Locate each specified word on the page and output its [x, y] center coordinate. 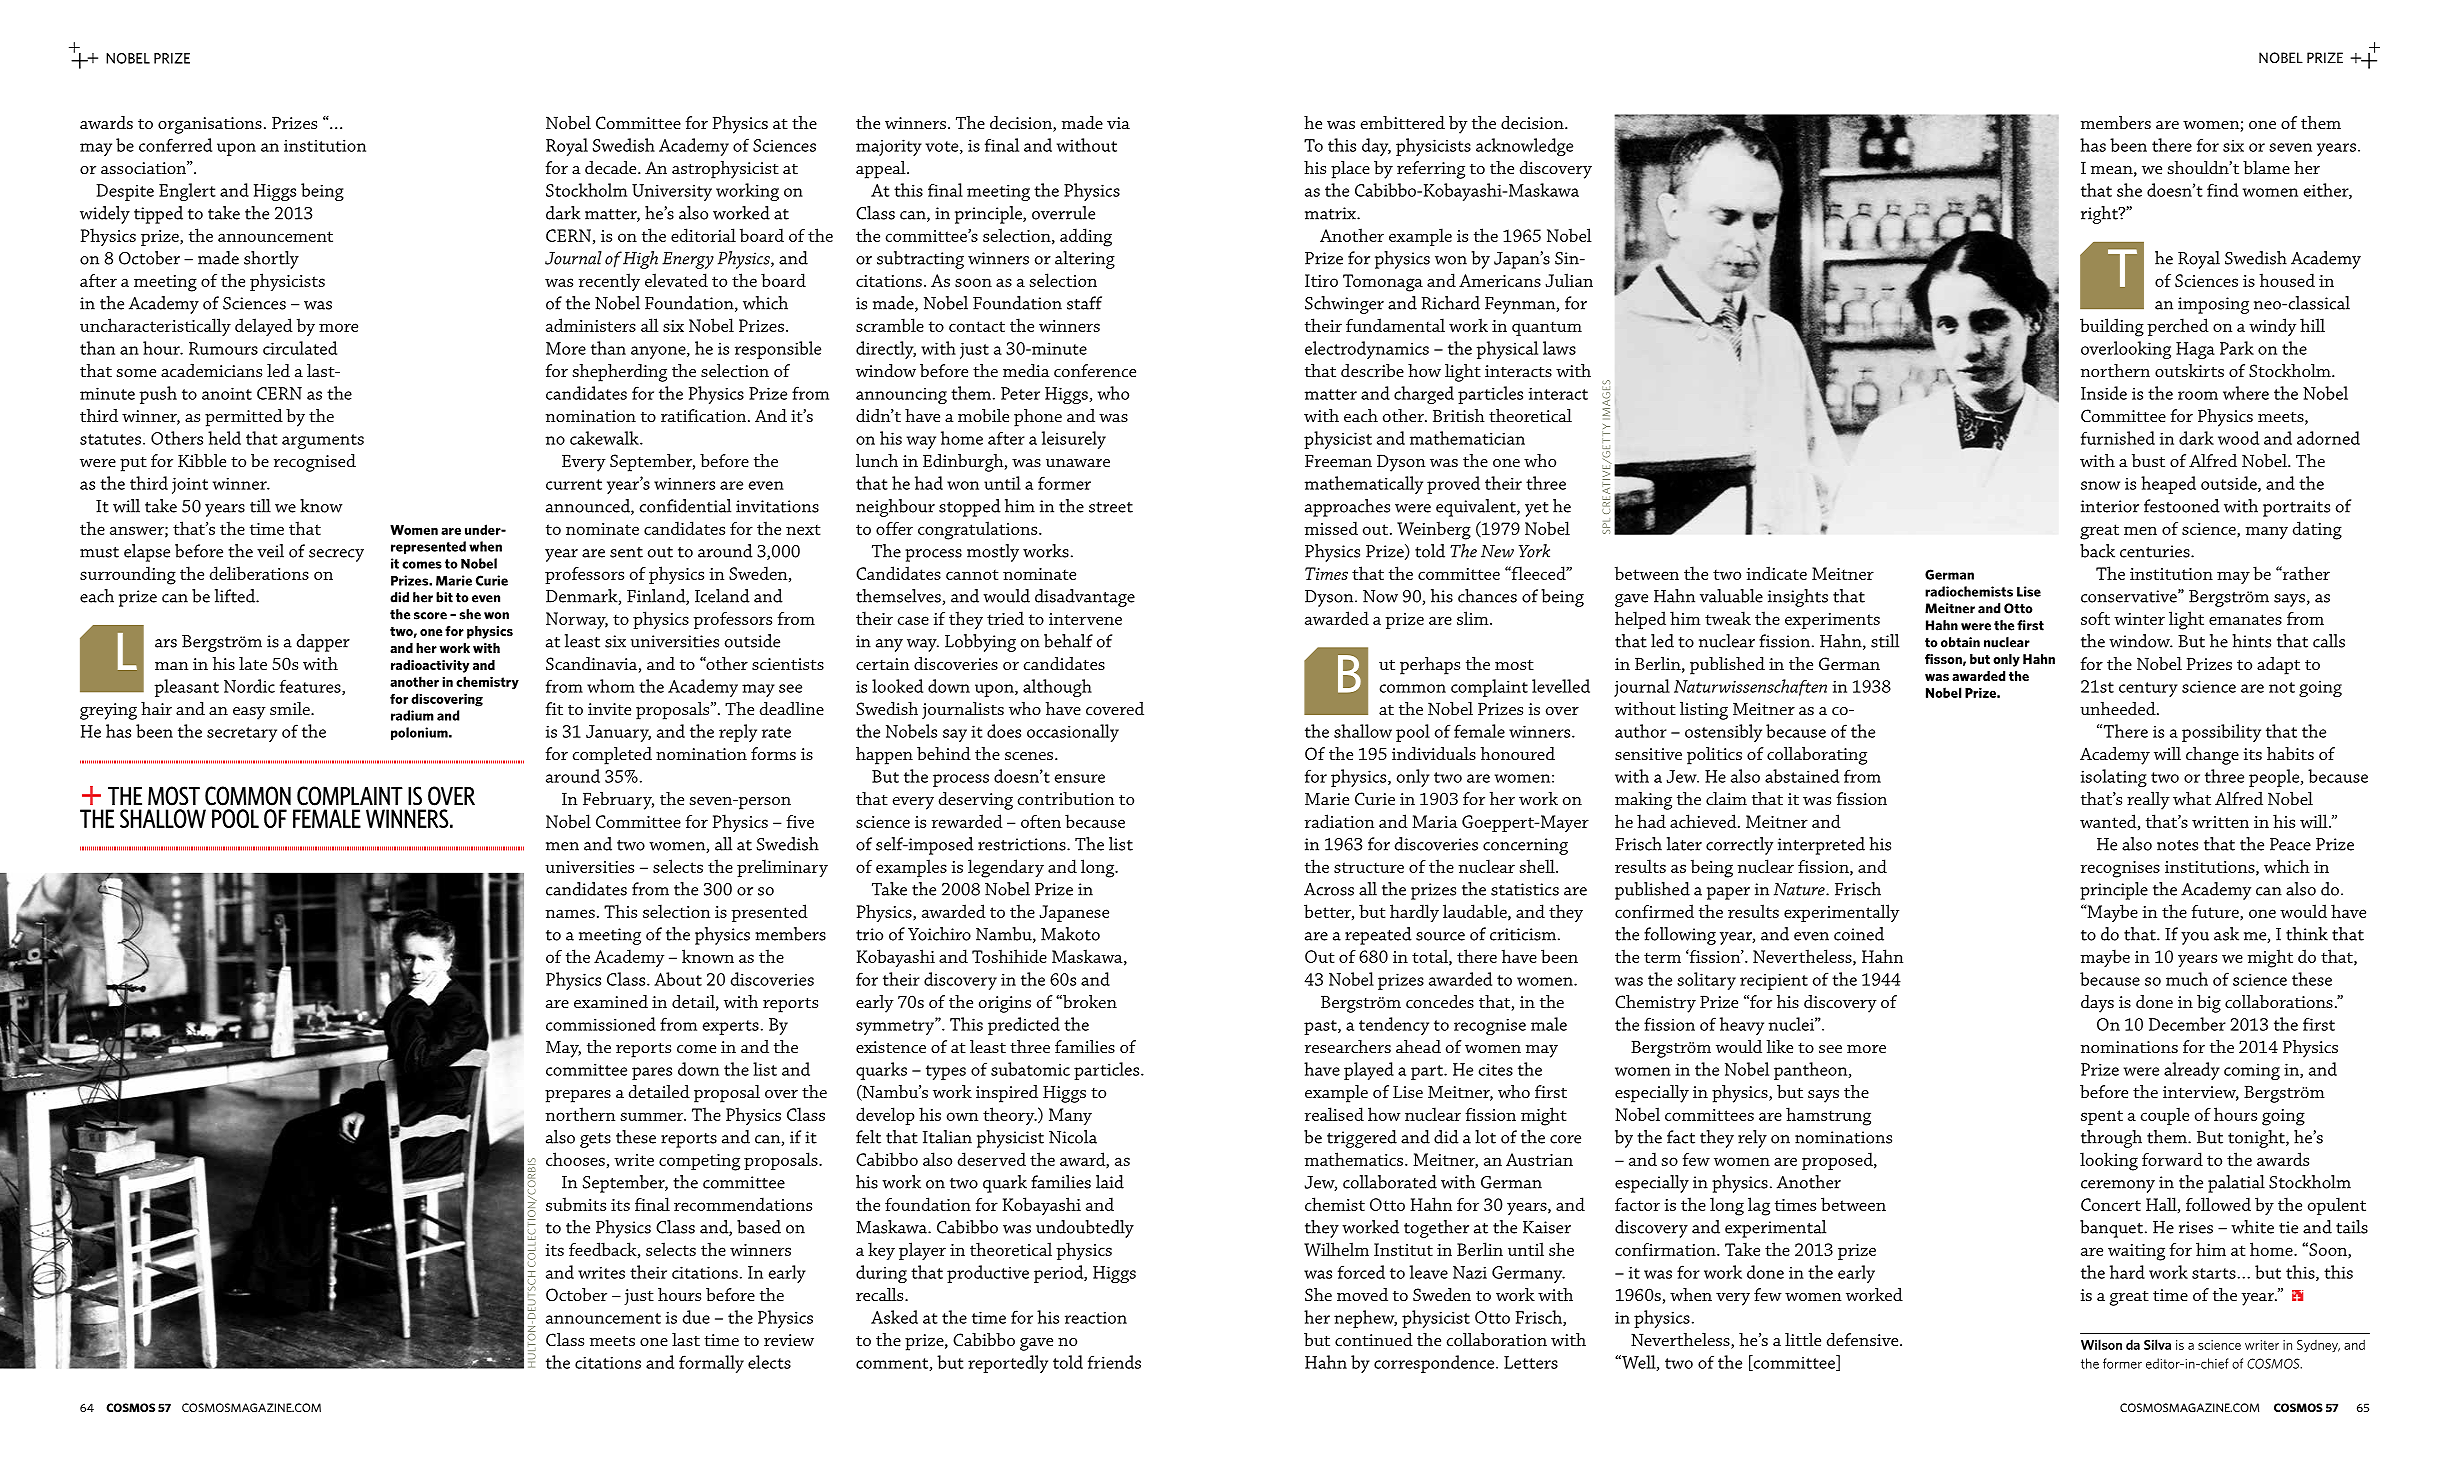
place [1350, 170]
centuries [2156, 551]
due [696, 1317]
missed [1331, 528]
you [2195, 938]
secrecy [336, 555]
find [2222, 190]
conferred [175, 145]
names [570, 913]
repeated [1378, 936]
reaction [1096, 1317]
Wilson [2101, 1344]
